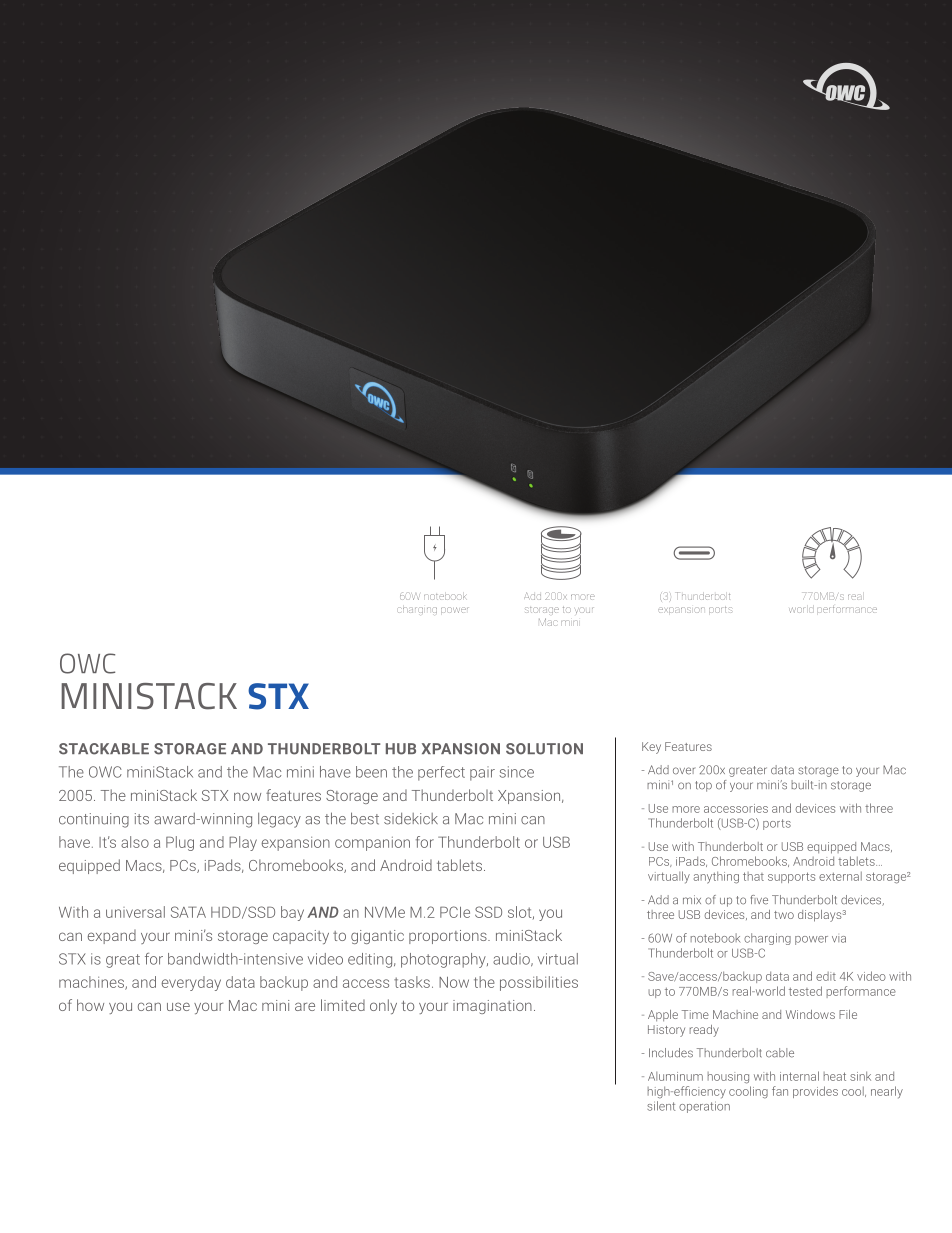 The image size is (952, 1233). What do you see at coordinates (516, 772) in the image?
I see `since` at bounding box center [516, 772].
